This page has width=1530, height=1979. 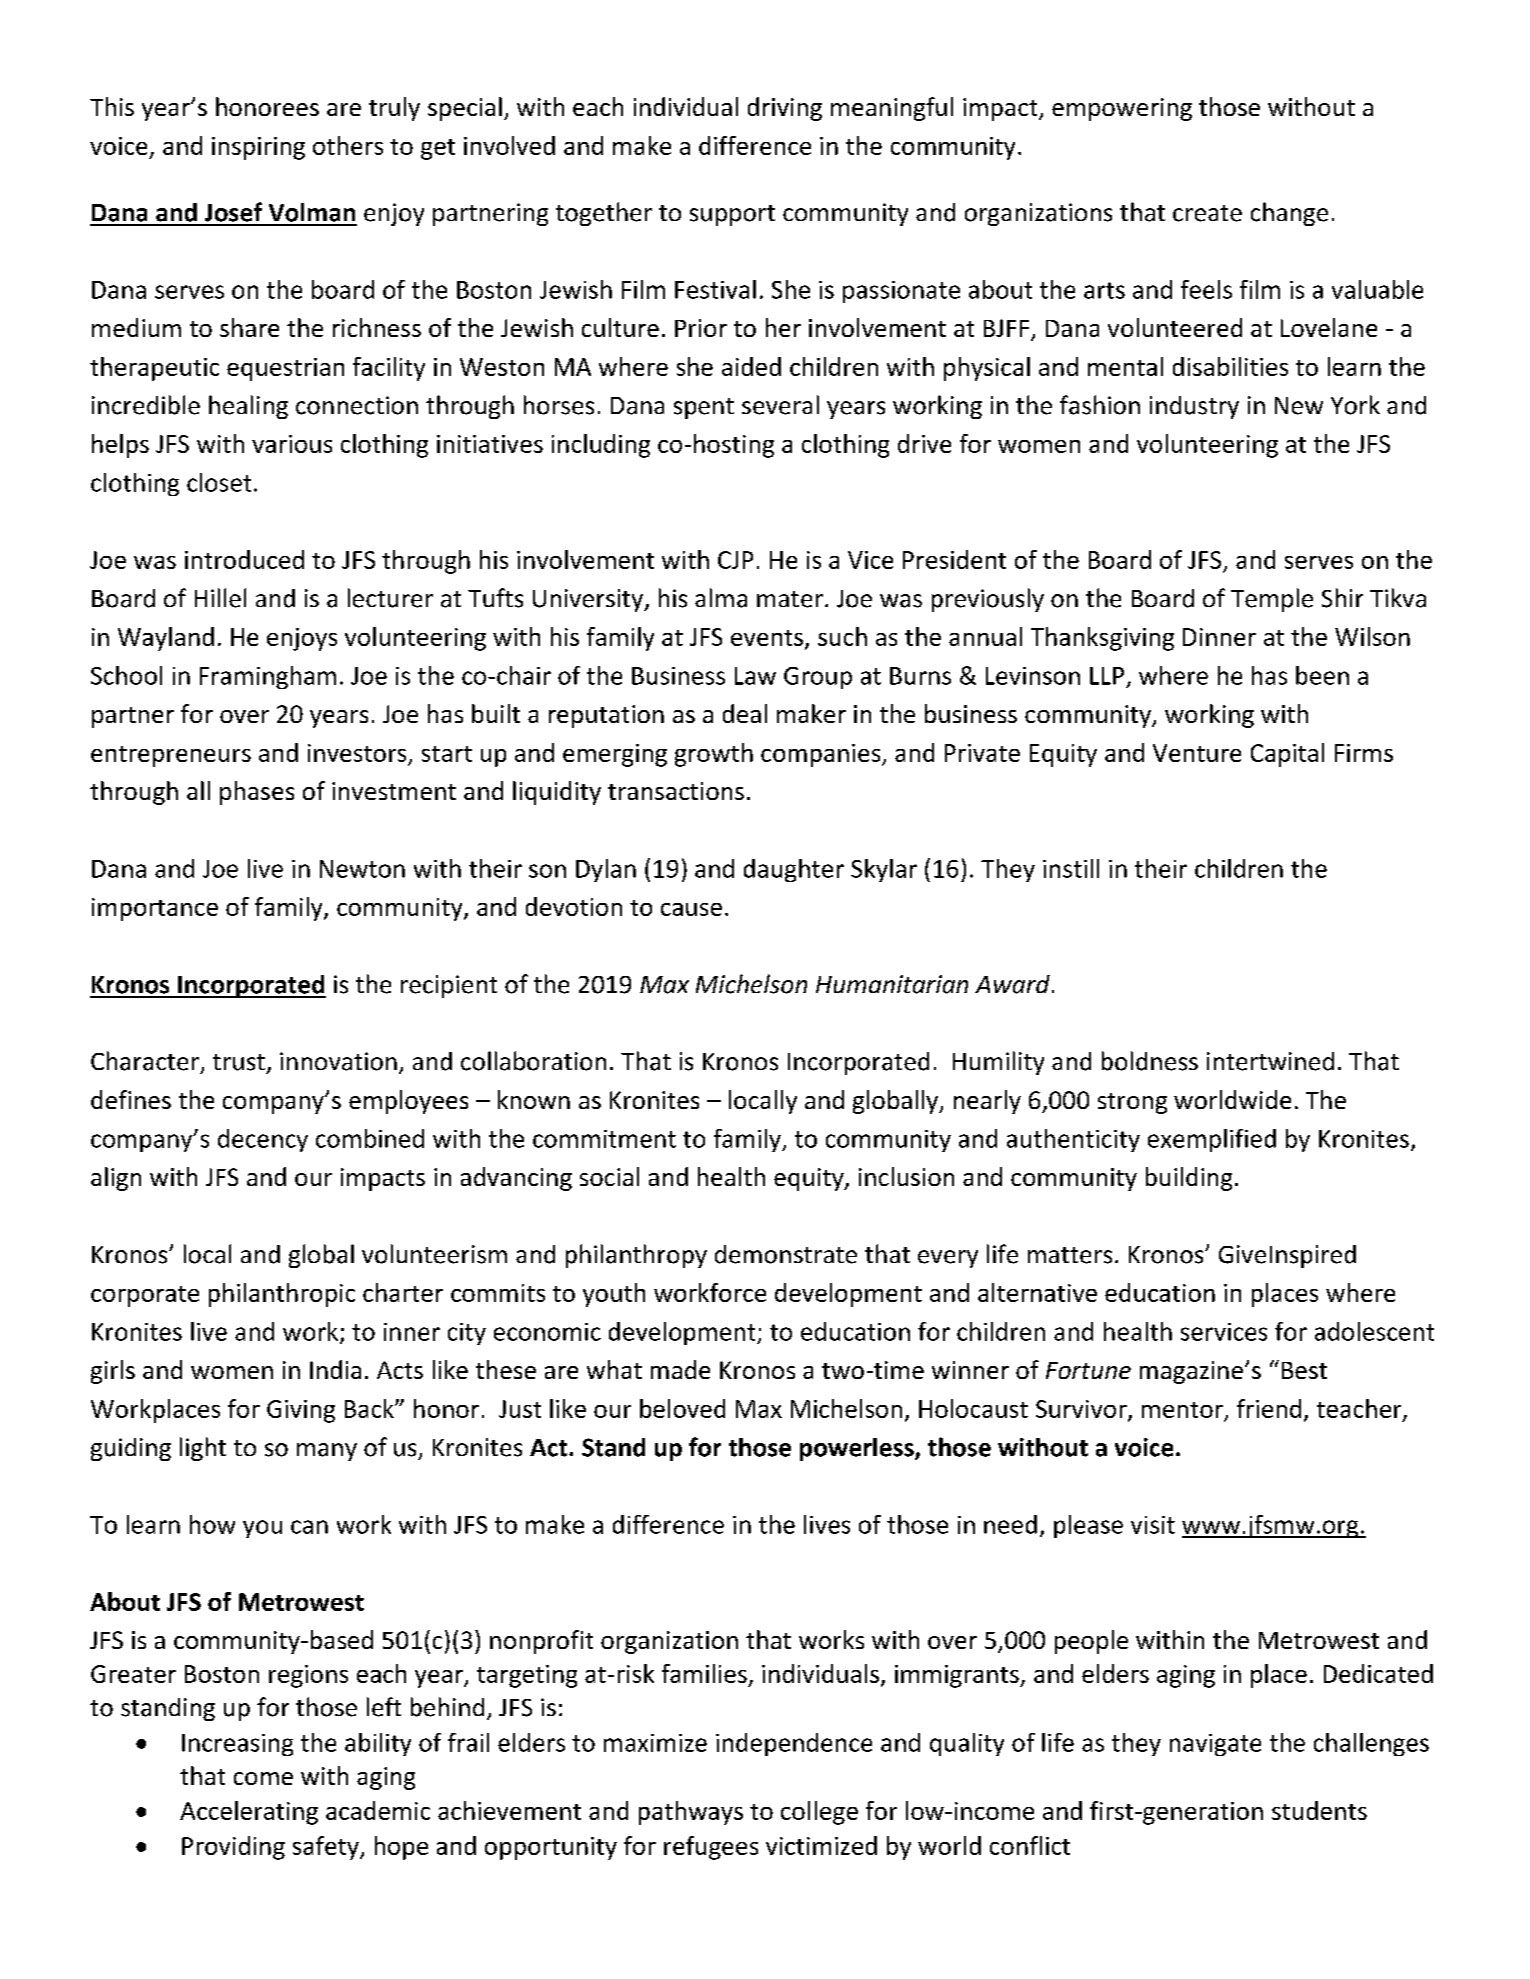 What do you see at coordinates (1272, 600) in the page?
I see `Temple` at bounding box center [1272, 600].
